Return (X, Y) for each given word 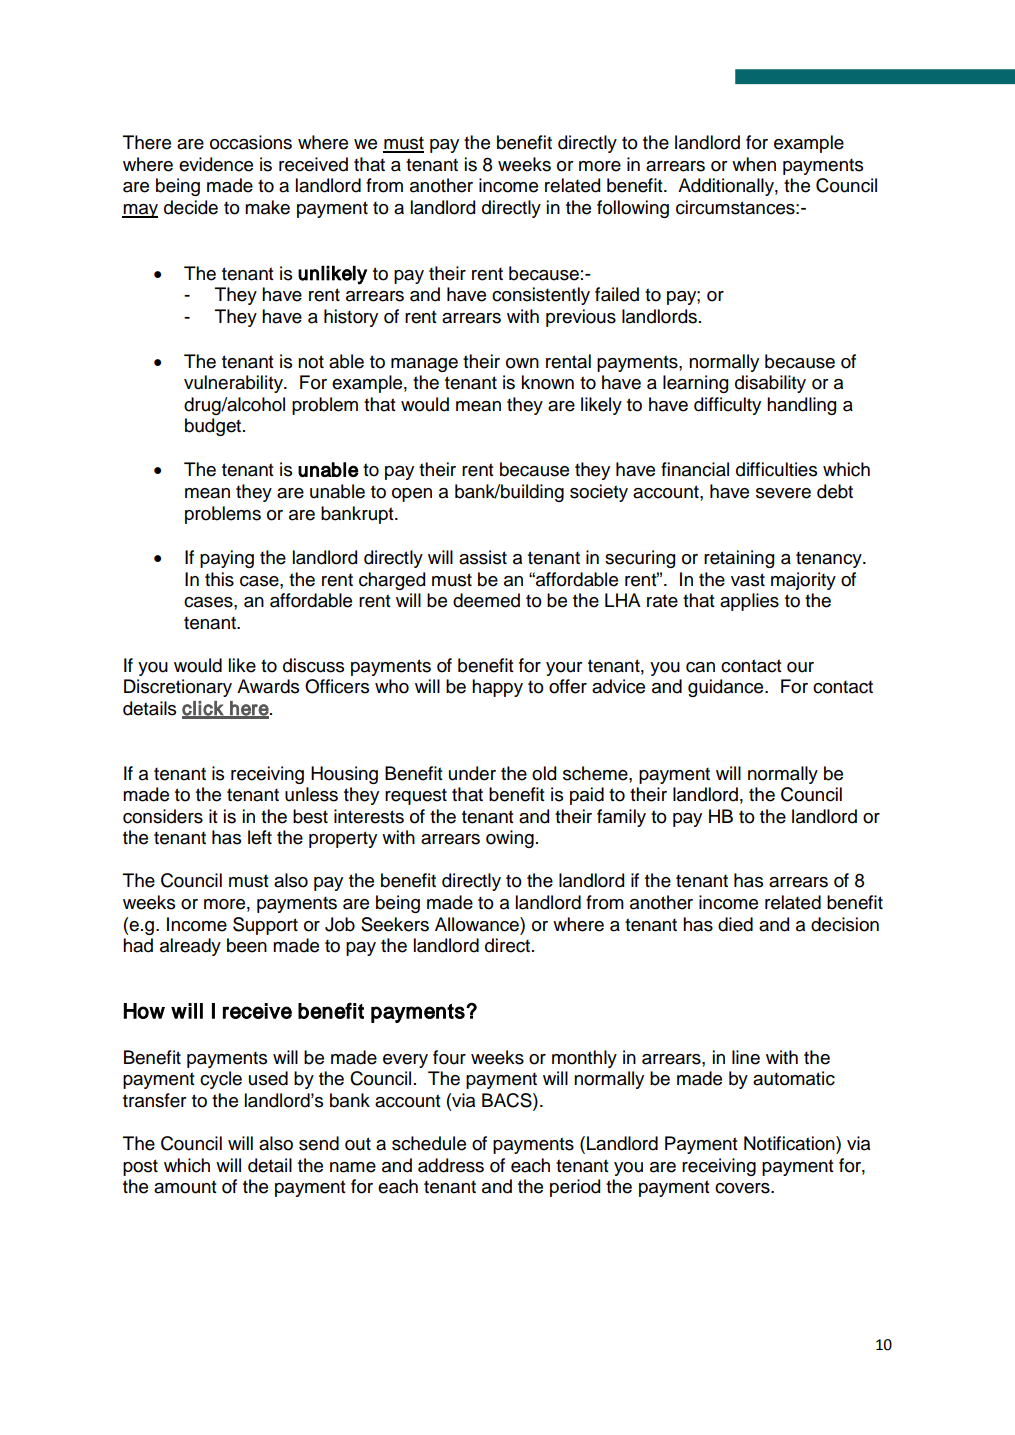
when (754, 164)
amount (185, 1187)
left (260, 837)
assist (483, 557)
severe (783, 493)
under (472, 773)
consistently (541, 296)
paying (227, 559)
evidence (216, 164)
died (735, 924)
